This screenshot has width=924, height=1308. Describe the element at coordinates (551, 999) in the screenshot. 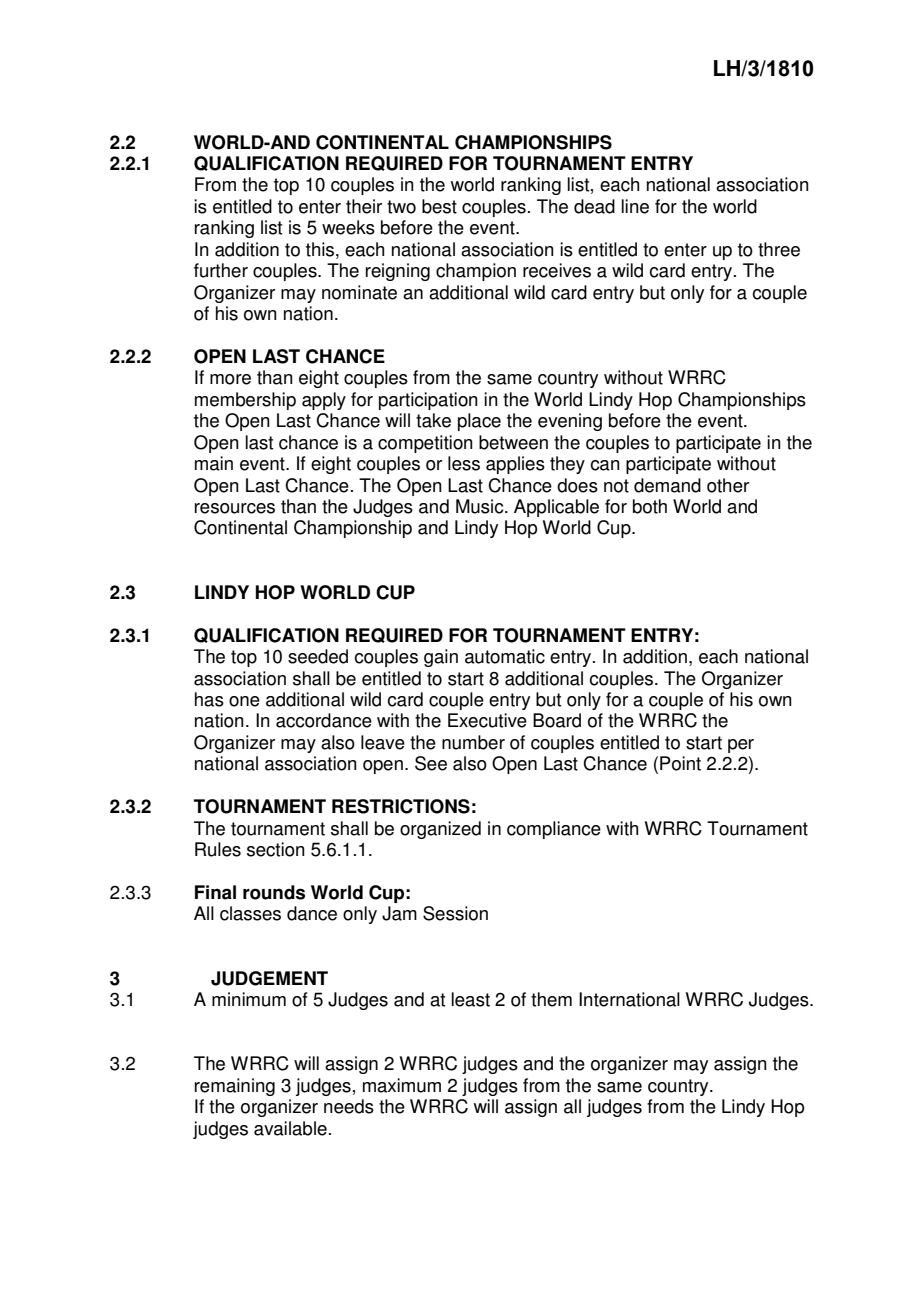

I see `them` at that location.
